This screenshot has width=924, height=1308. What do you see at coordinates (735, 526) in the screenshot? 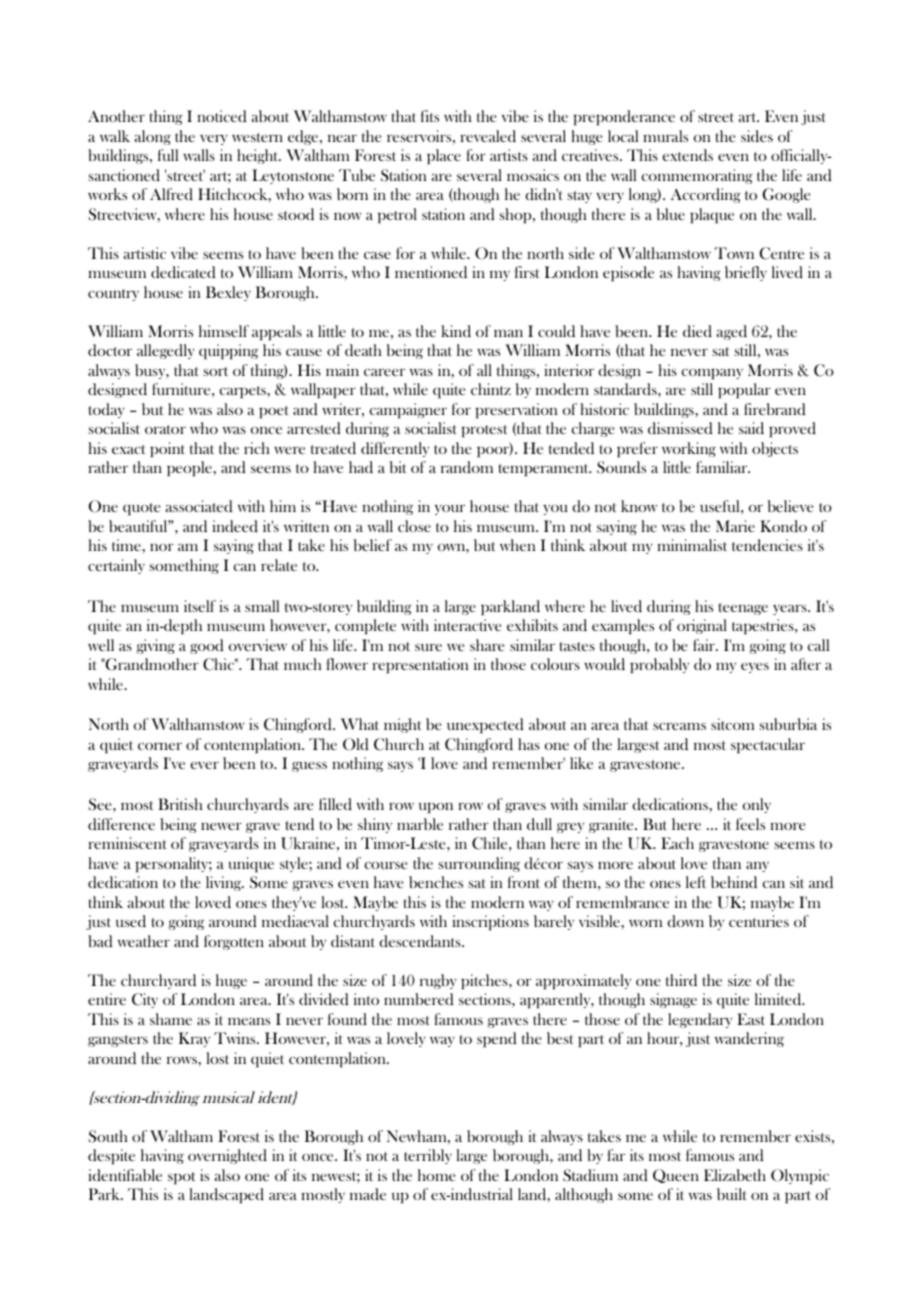
I see `Marie` at bounding box center [735, 526].
